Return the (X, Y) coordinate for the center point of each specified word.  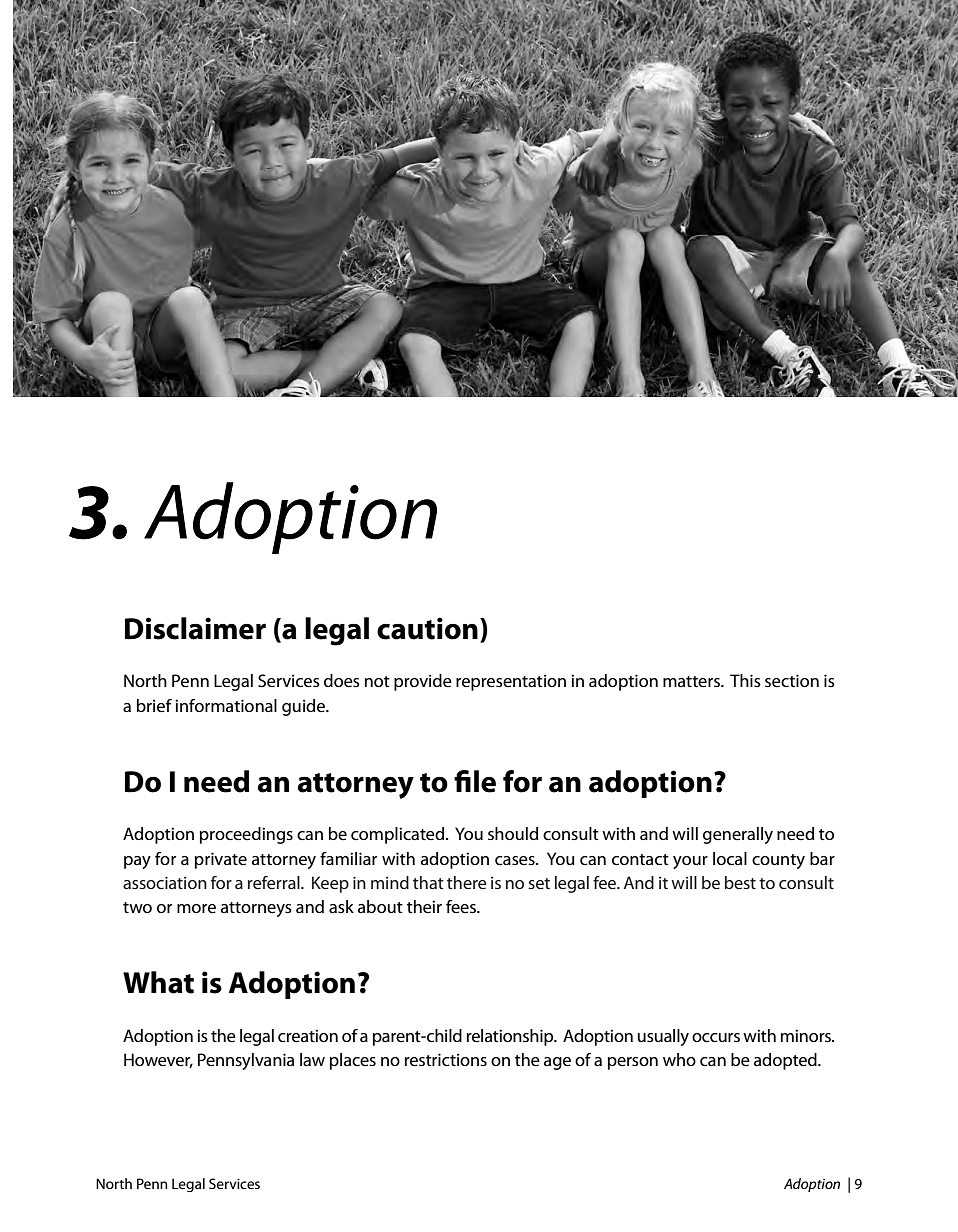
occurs (716, 1038)
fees (462, 907)
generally (738, 835)
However (158, 1060)
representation (511, 682)
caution (427, 628)
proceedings (246, 835)
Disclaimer (195, 628)
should (513, 834)
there (467, 882)
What (158, 982)
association (165, 882)
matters (692, 682)
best (740, 882)
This (745, 680)
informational (226, 705)
